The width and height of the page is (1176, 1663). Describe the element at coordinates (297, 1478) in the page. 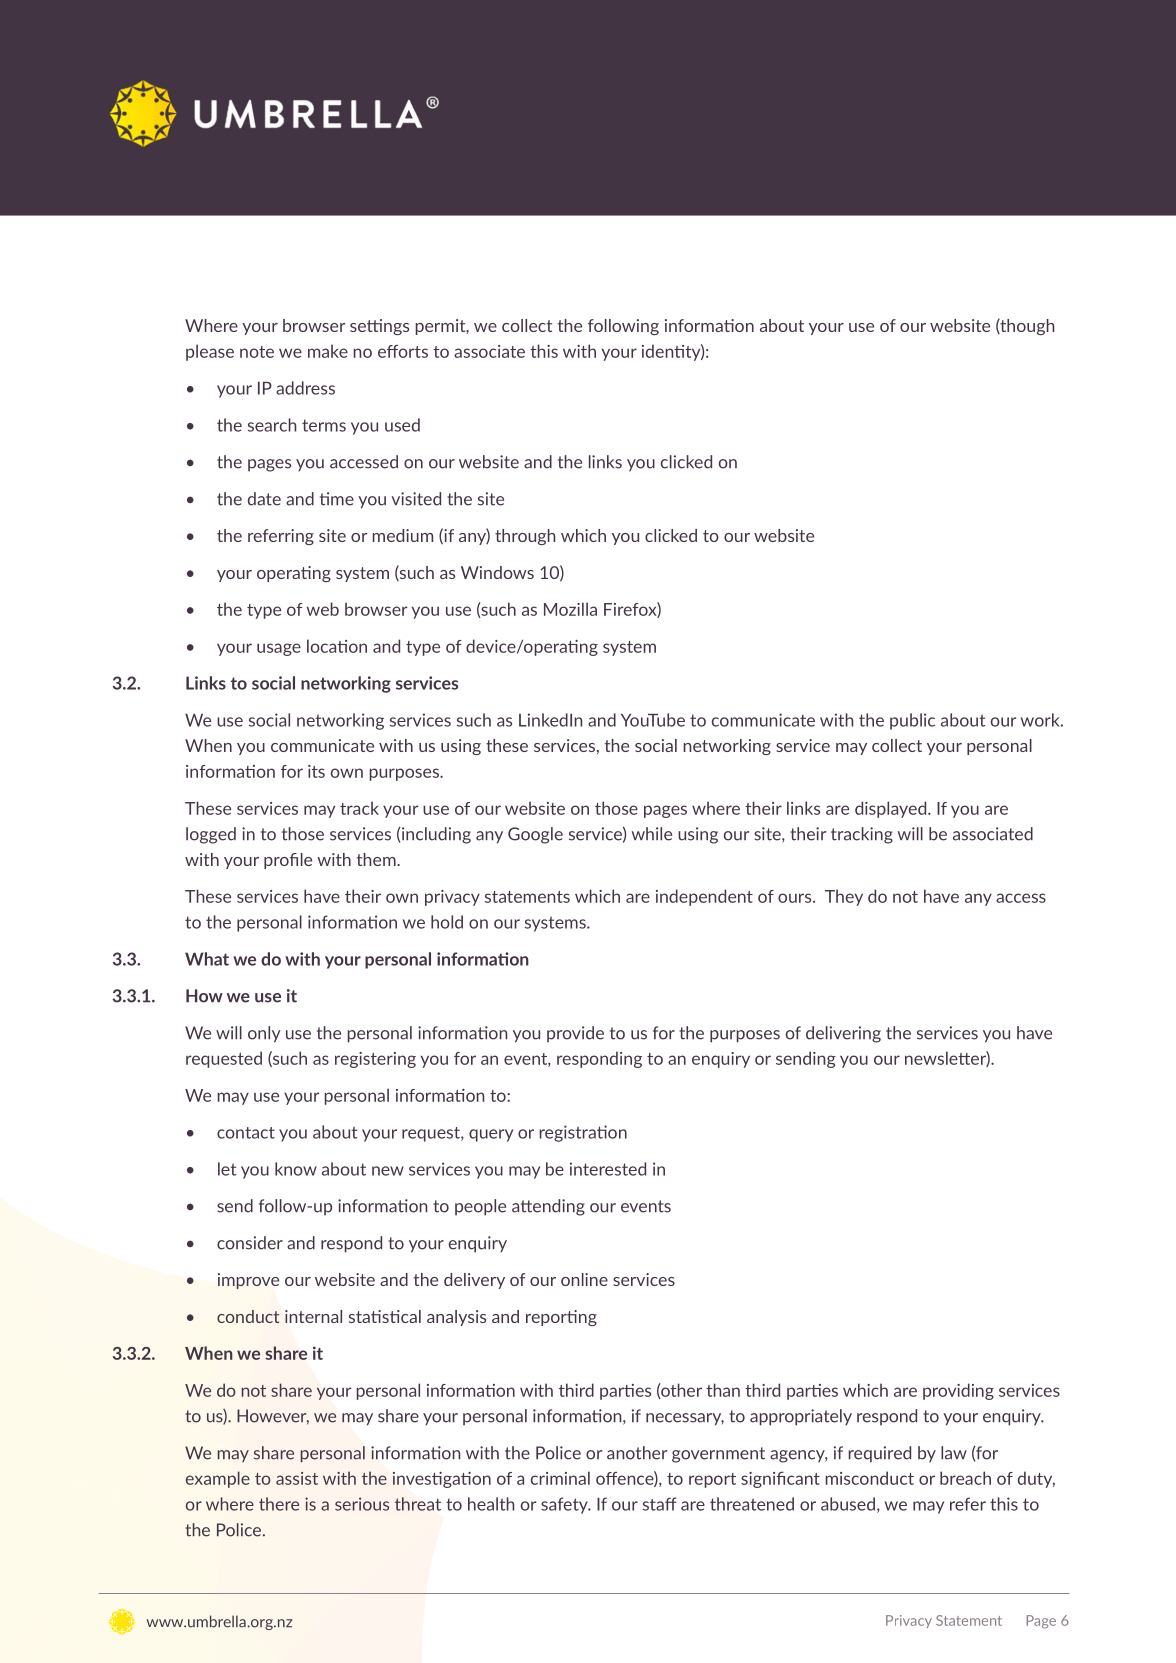

I see `assist` at that location.
